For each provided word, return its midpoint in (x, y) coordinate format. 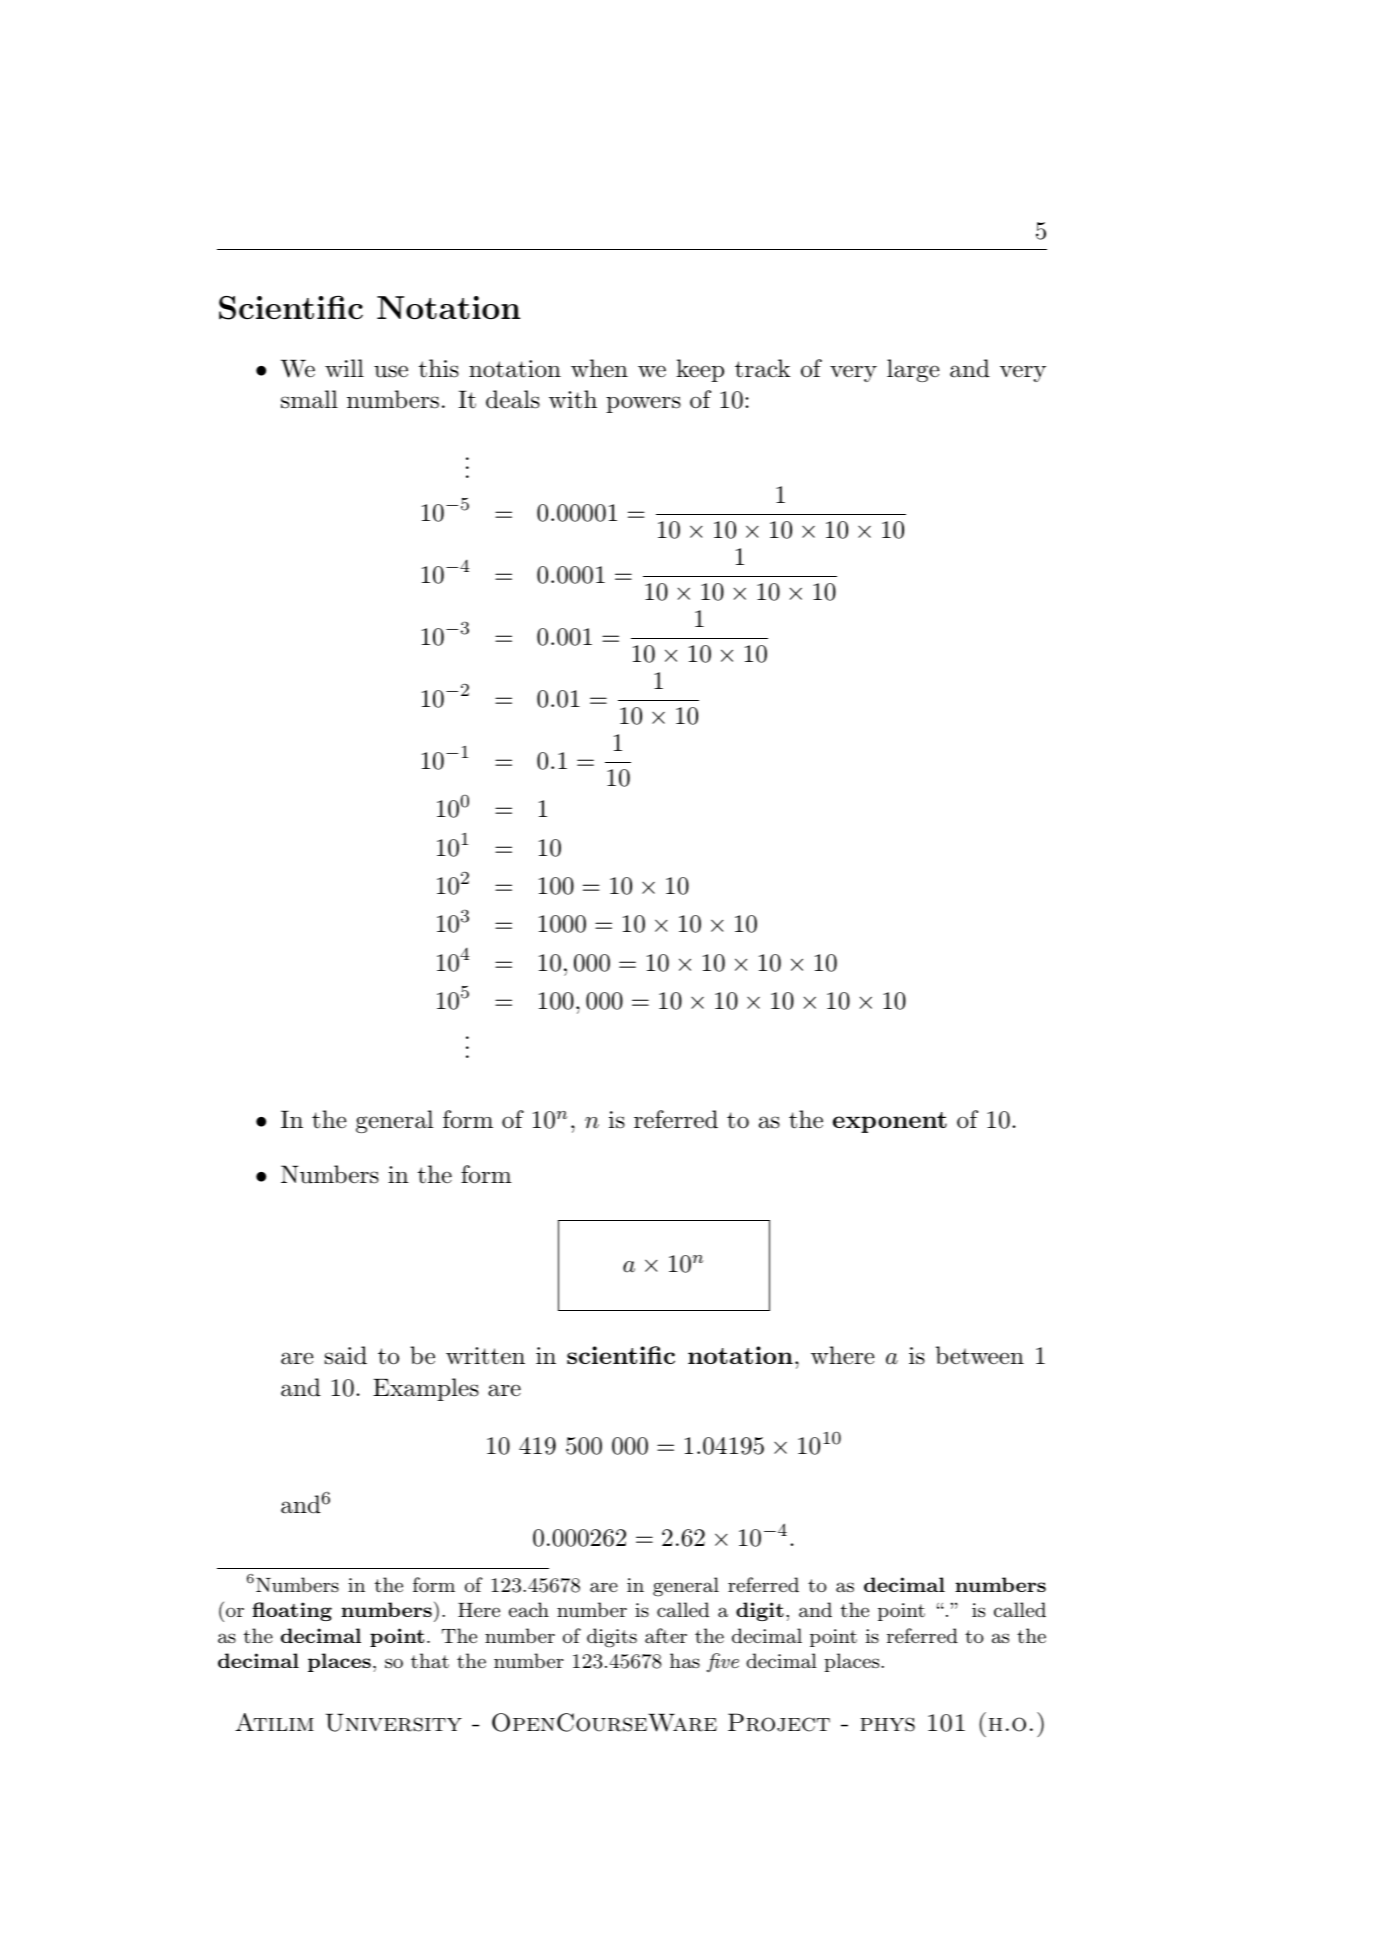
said (346, 1355)
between (980, 1355)
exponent (890, 1122)
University (393, 1722)
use (391, 371)
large (913, 370)
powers (643, 404)
